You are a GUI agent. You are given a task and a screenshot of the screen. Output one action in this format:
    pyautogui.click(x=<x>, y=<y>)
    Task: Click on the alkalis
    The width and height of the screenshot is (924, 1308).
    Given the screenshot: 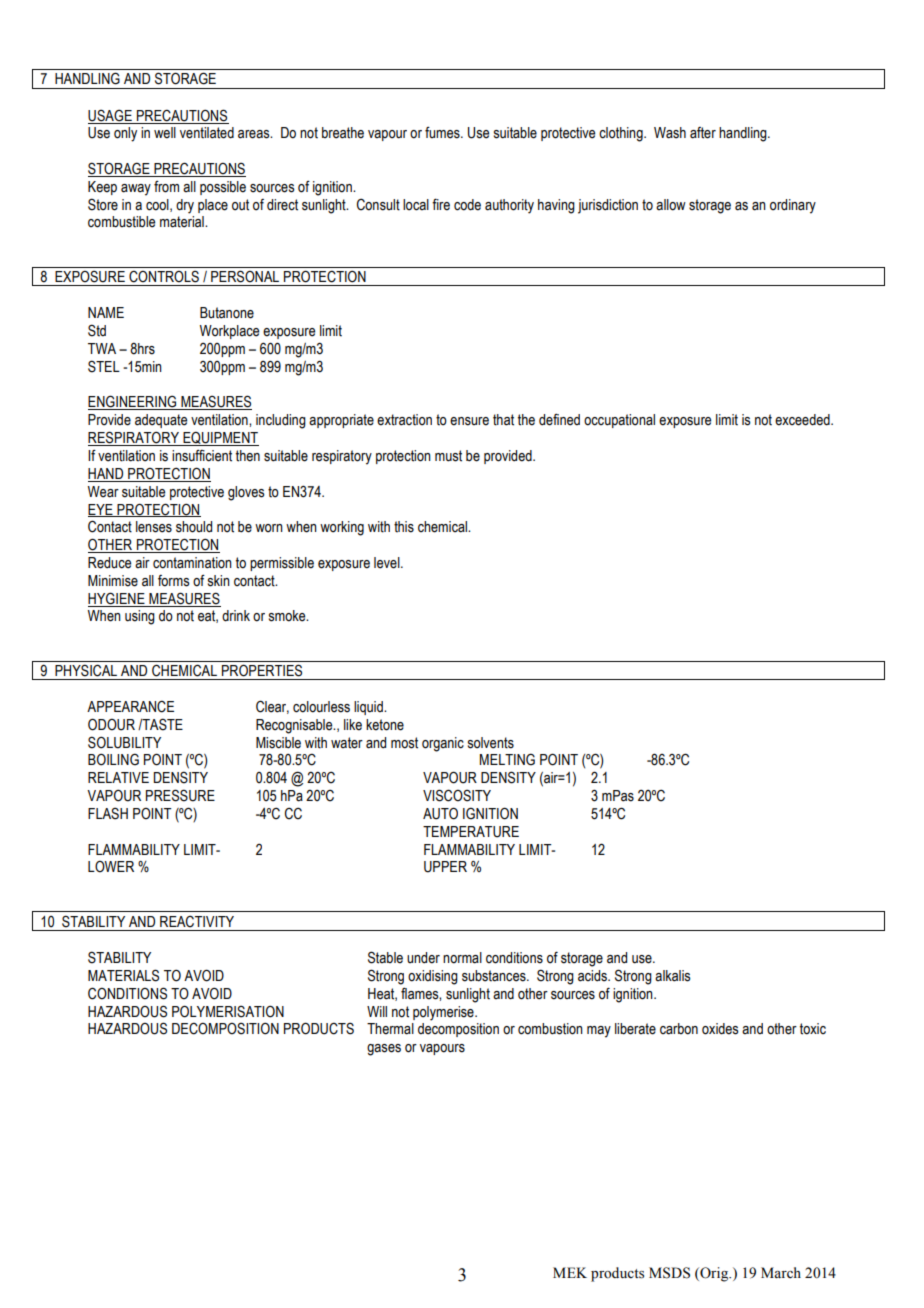 What is the action you would take?
    pyautogui.click(x=673, y=976)
